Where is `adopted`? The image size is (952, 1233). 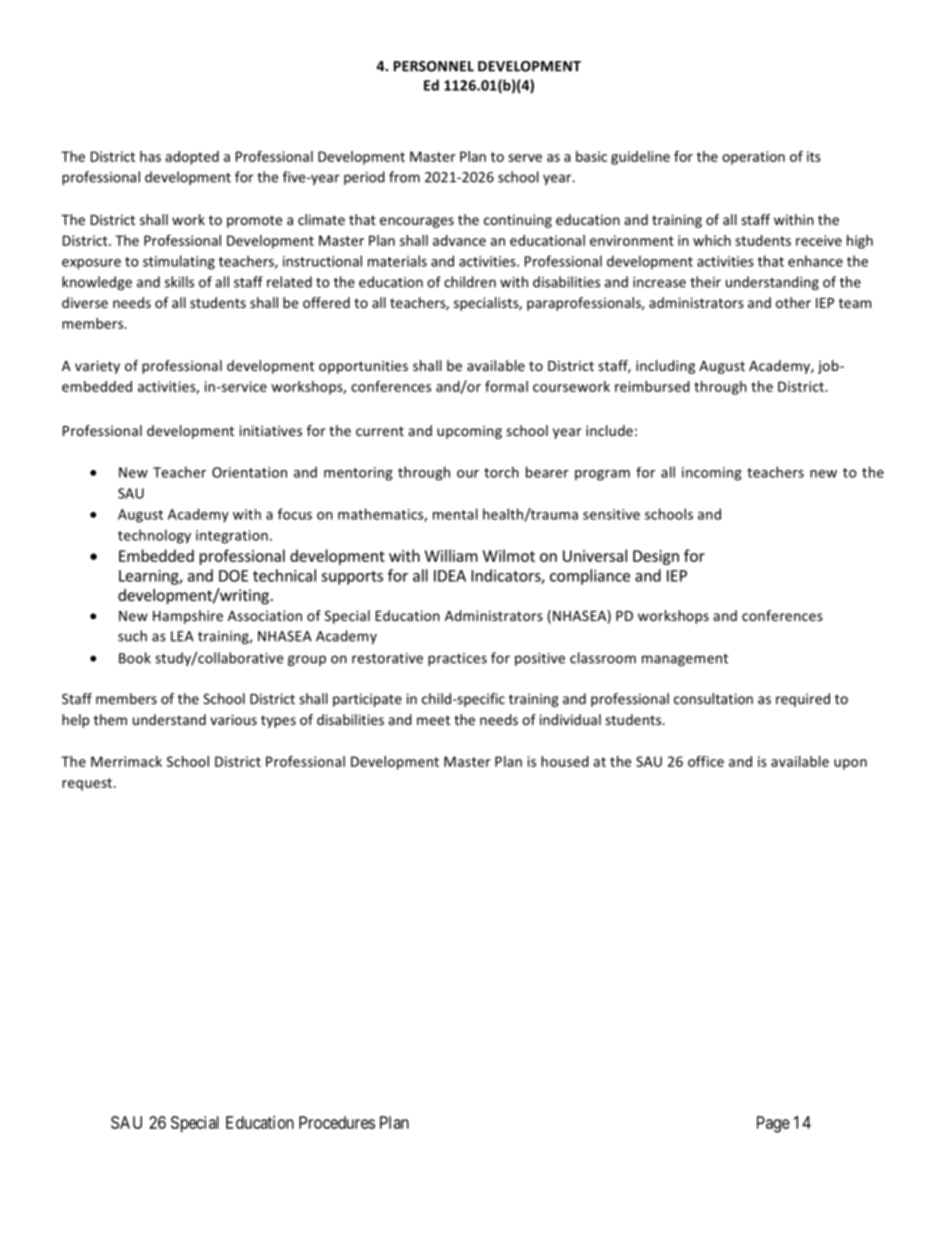
adopted is located at coordinates (192, 158).
